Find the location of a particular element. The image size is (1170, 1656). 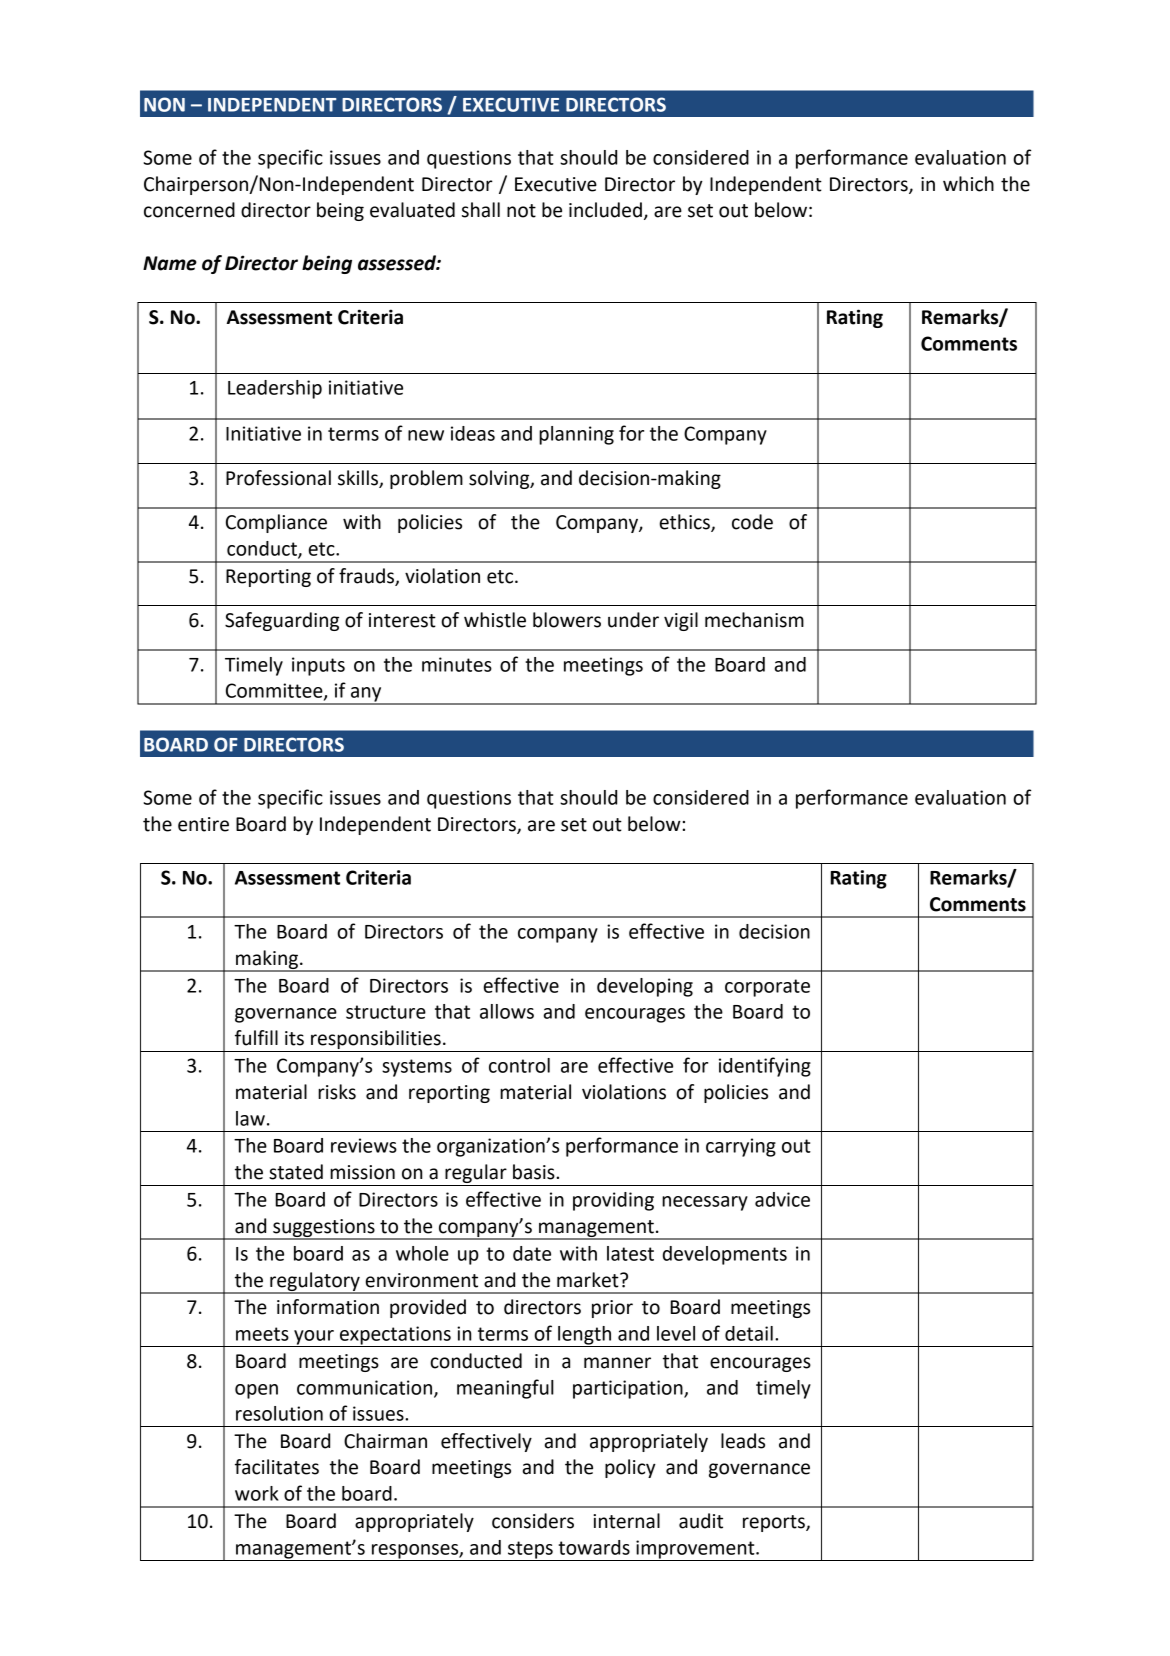

concerned is located at coordinates (189, 210).
